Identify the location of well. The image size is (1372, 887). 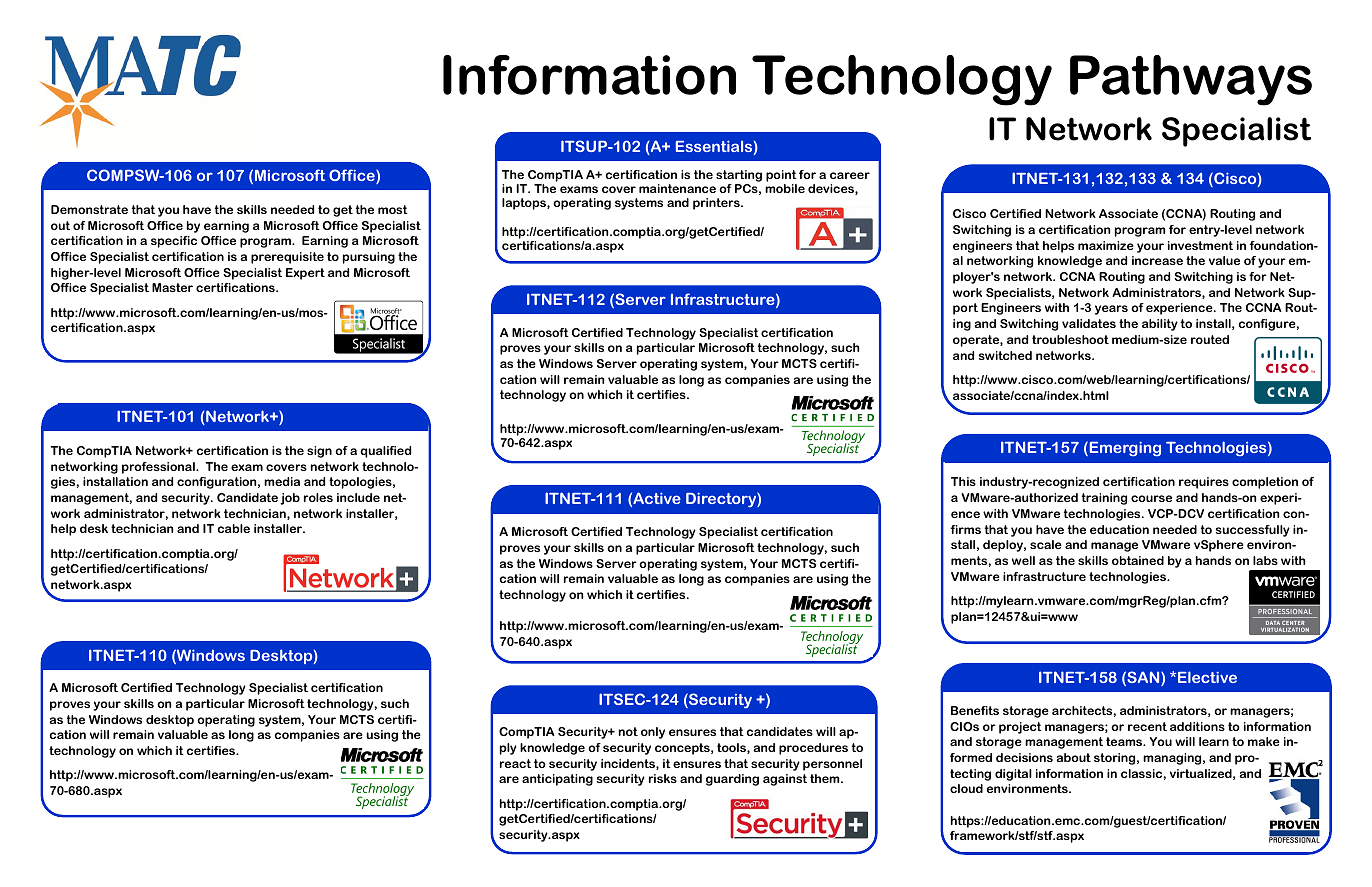
(1023, 560).
